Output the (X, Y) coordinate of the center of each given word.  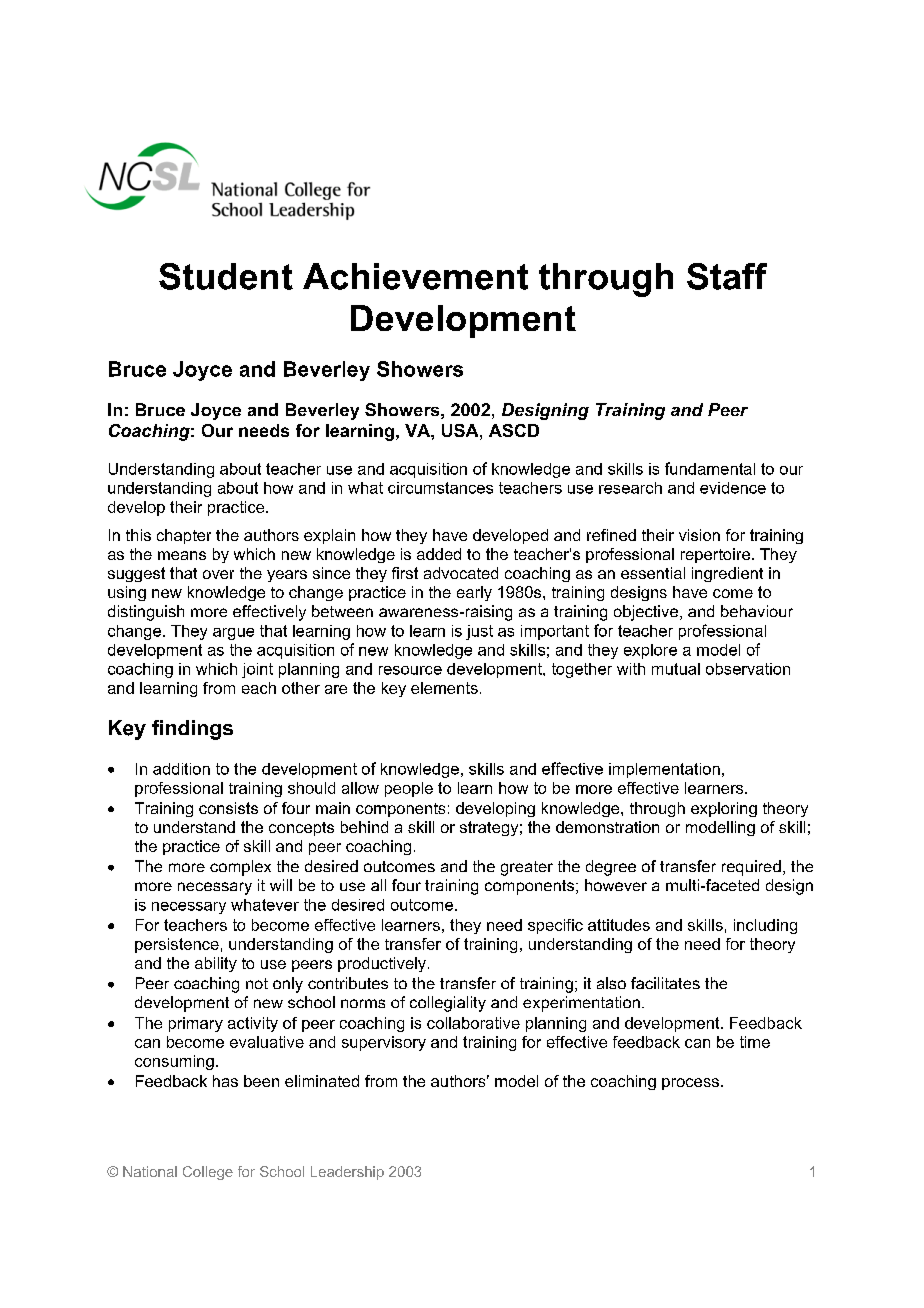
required (751, 868)
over (218, 574)
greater (527, 868)
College (208, 1173)
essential (653, 573)
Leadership (347, 1173)
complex (240, 868)
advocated (461, 573)
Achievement (415, 276)
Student (226, 276)
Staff (727, 276)
